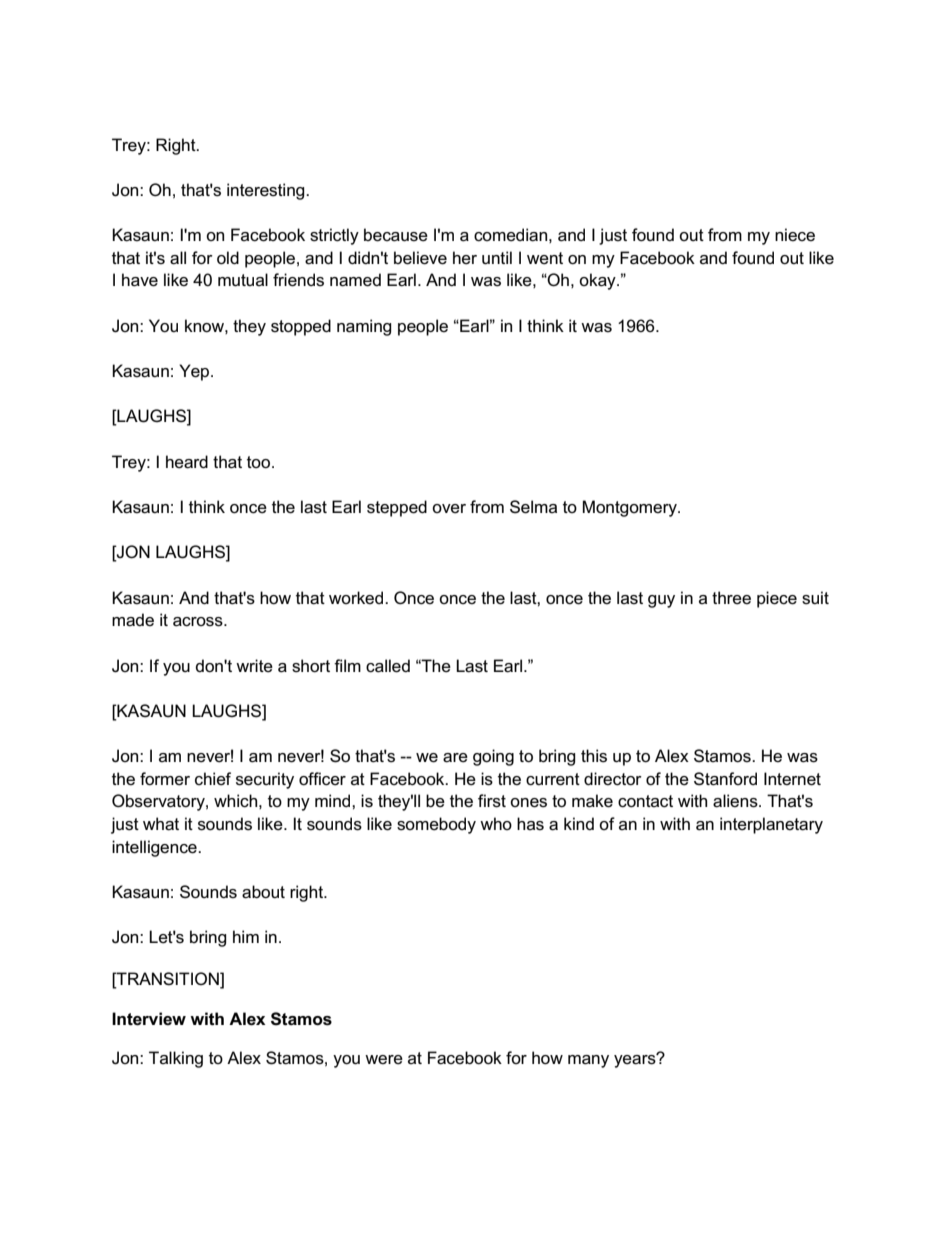  Describe the element at coordinates (176, 1059) in the screenshot. I see `Talking` at that location.
